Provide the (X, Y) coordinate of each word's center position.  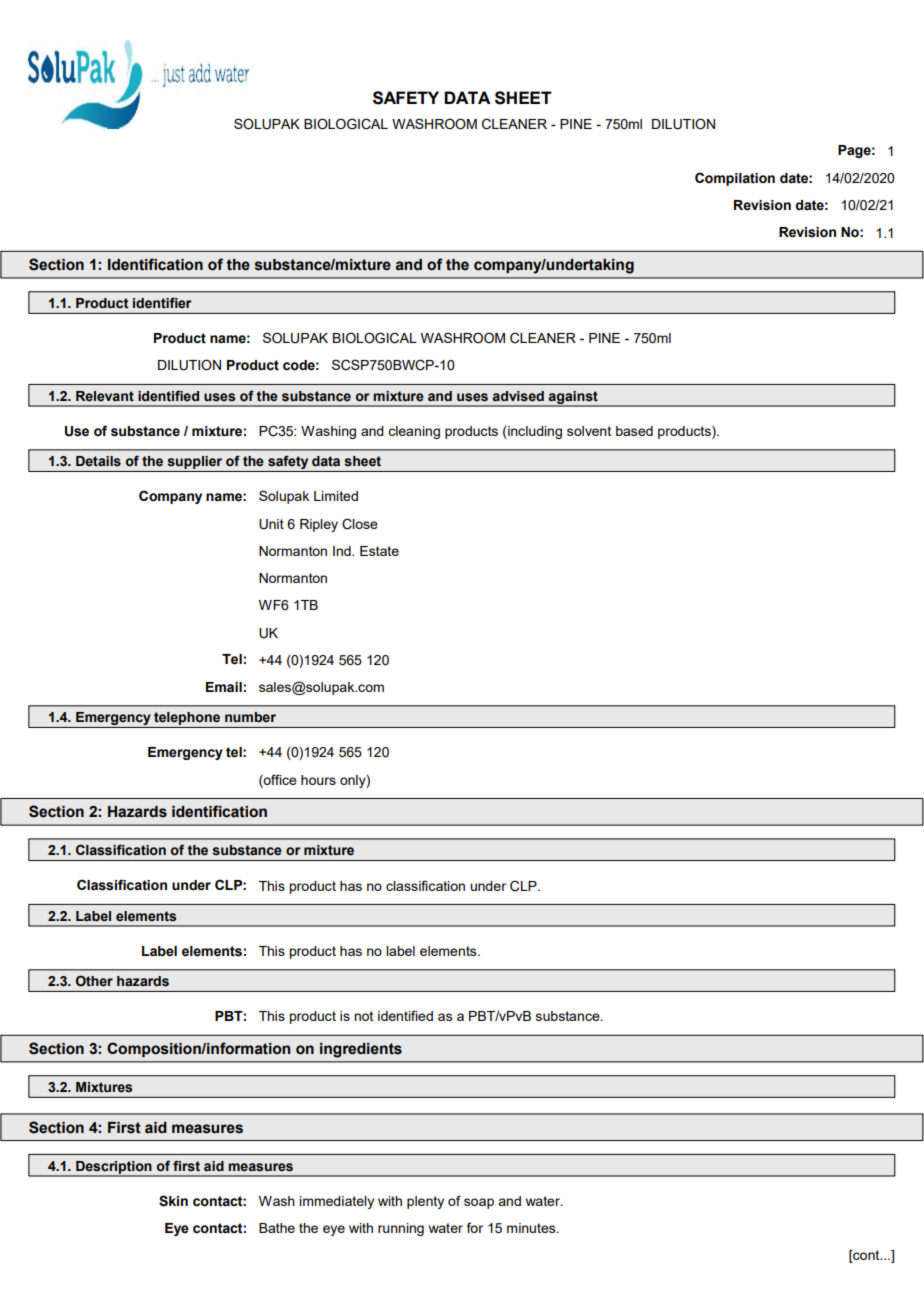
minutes (532, 1228)
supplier (195, 462)
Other (94, 981)
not (363, 1016)
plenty (425, 1202)
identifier (162, 303)
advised (518, 396)
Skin (173, 1201)
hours (318, 780)
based (634, 431)
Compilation (735, 179)
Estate (379, 551)
